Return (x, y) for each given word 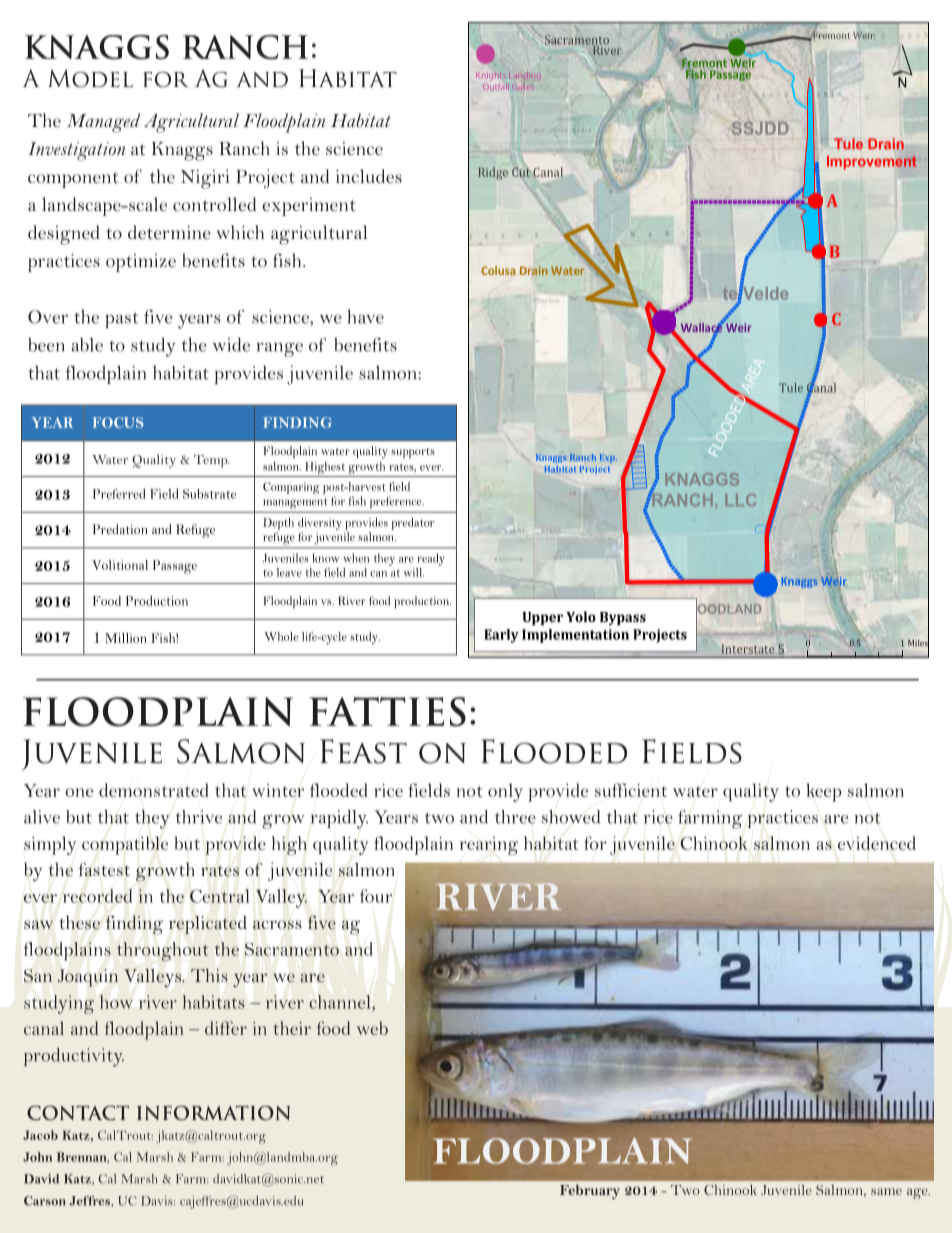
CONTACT (78, 1113)
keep (824, 792)
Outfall (496, 86)
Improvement (872, 163)
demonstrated (154, 790)
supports (413, 453)
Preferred (119, 494)
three (515, 817)
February (590, 1191)
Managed (103, 123)
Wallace (703, 327)
